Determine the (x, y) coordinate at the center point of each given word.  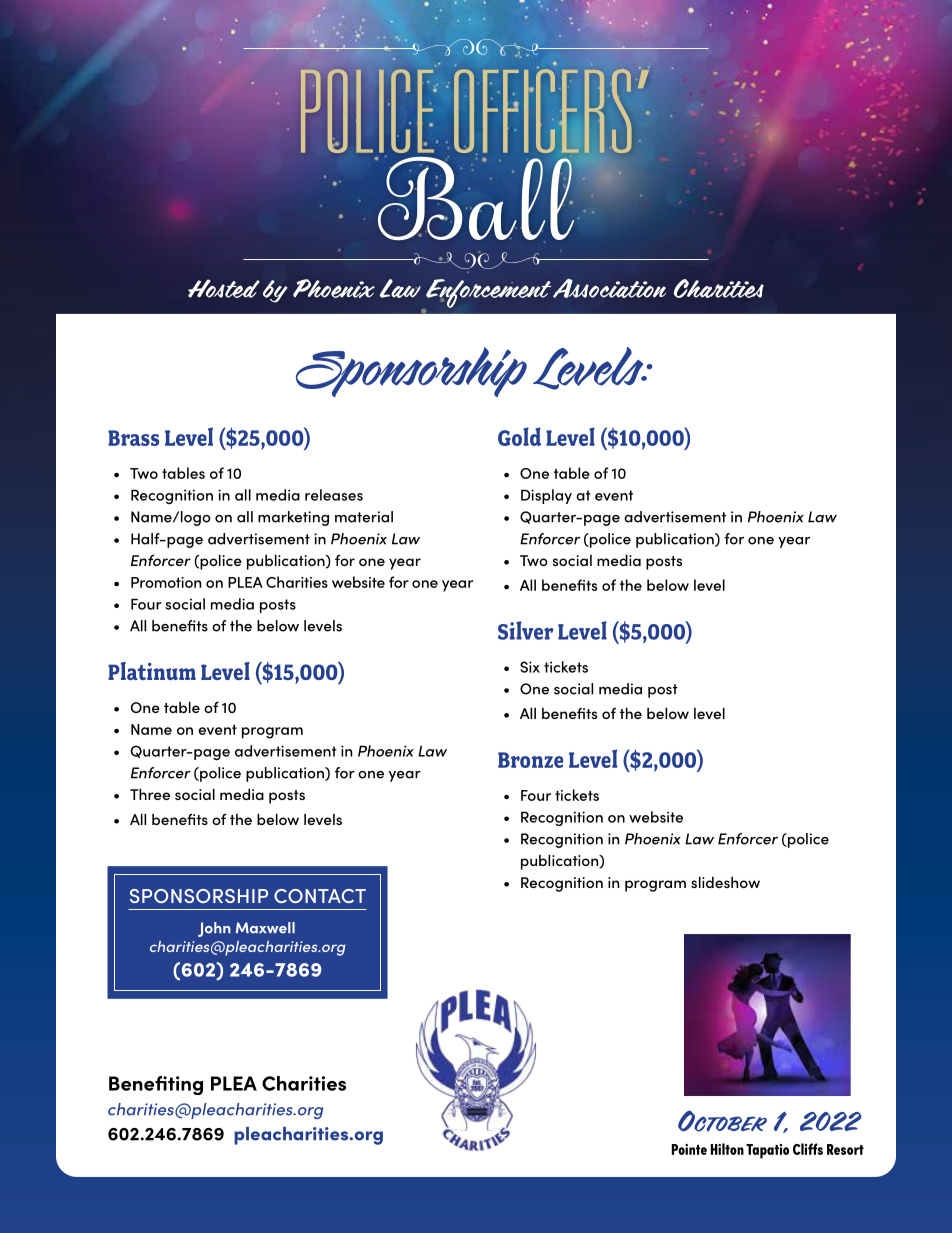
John (214, 929)
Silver (525, 630)
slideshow (725, 882)
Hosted (224, 288)
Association (609, 288)
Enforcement (487, 294)
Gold (519, 436)
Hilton (727, 1149)
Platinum (152, 671)
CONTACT (320, 896)
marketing (293, 518)
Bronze (530, 760)
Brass (133, 438)
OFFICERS (542, 110)
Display (546, 496)
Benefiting (156, 1085)
